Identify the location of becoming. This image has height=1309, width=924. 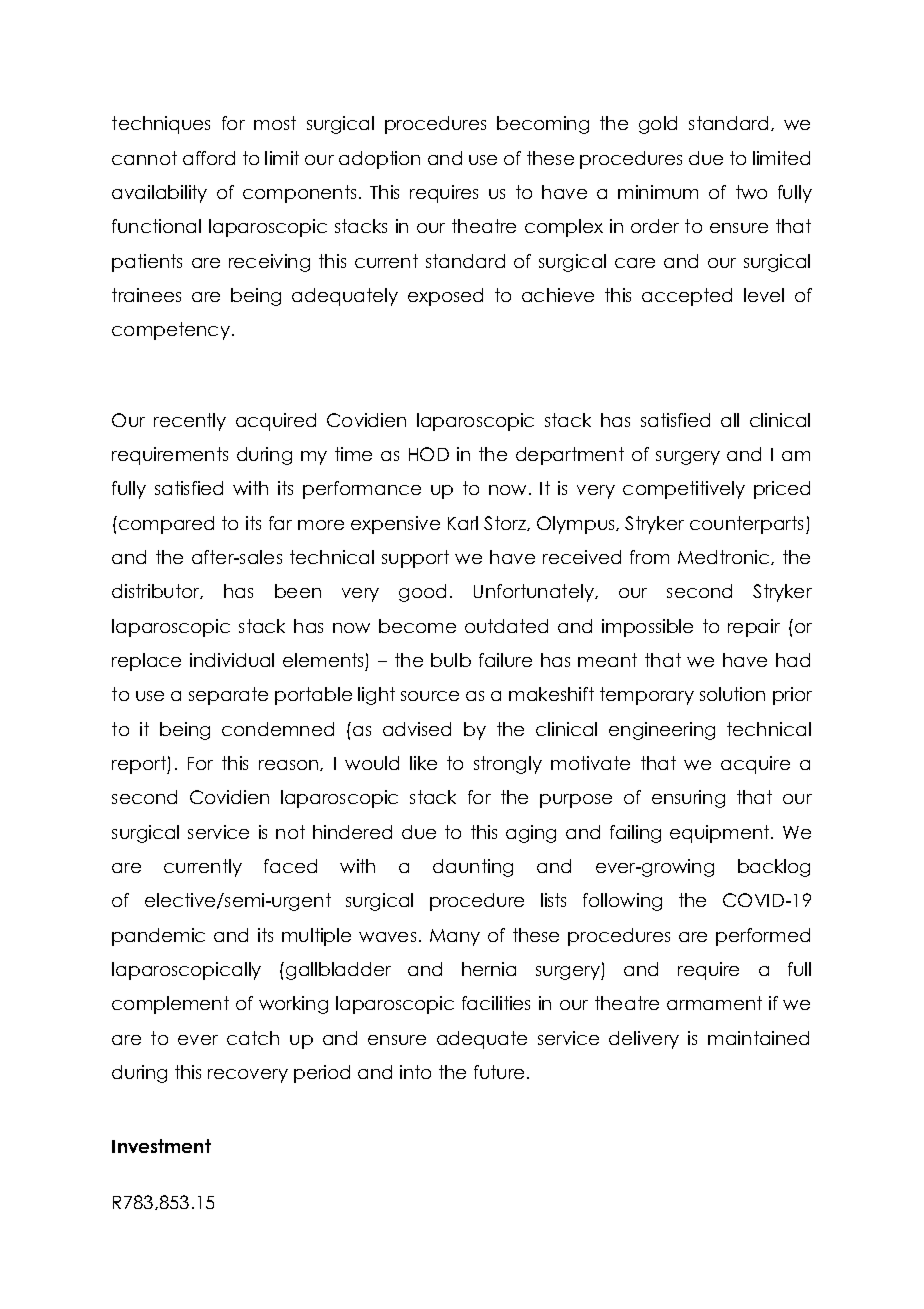
(543, 125).
